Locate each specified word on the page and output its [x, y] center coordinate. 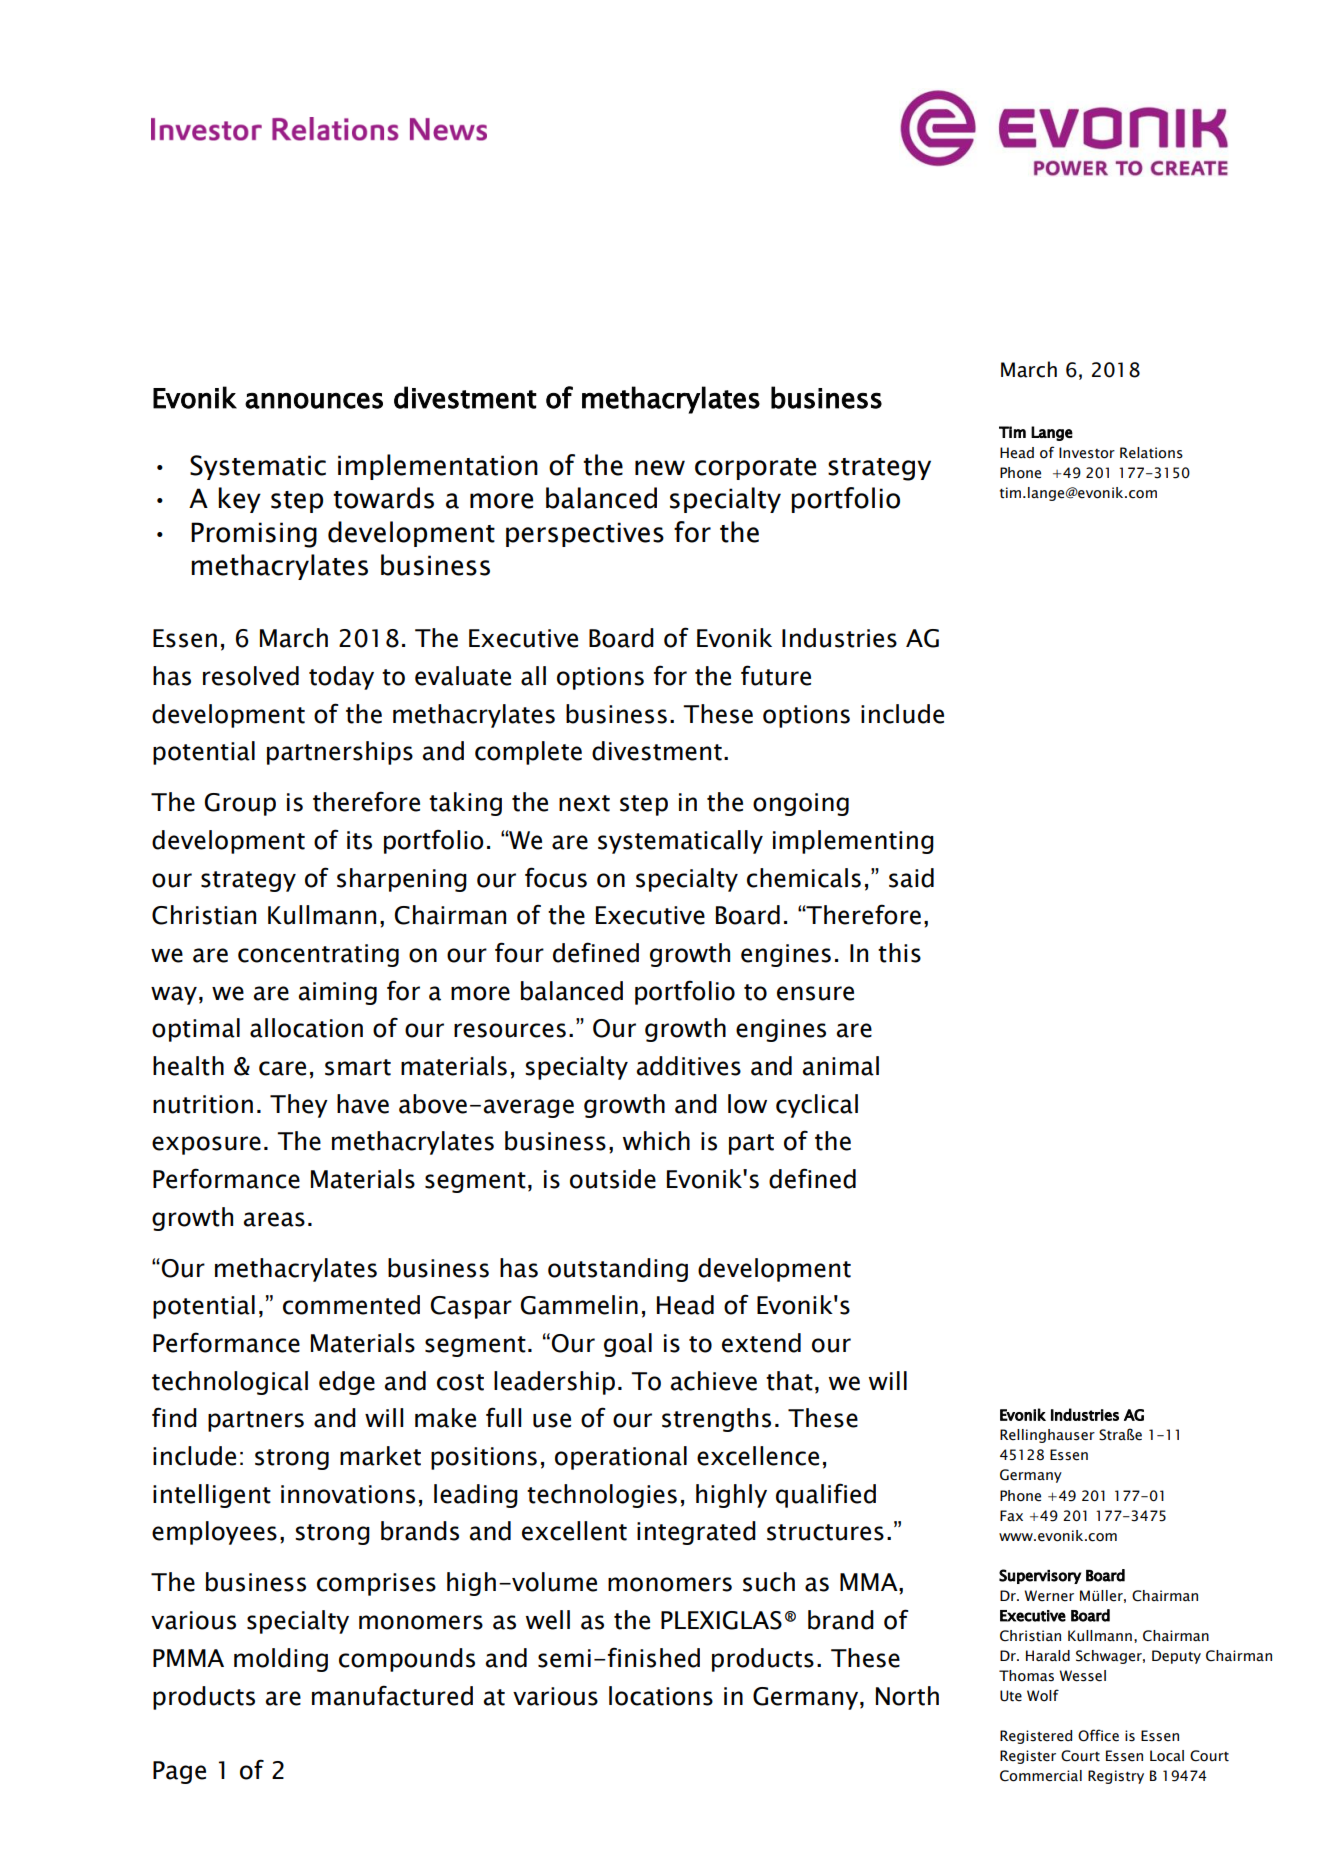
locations [661, 1696]
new [660, 468]
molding [281, 1660]
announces [314, 401]
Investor [1087, 453]
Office [1098, 1735]
